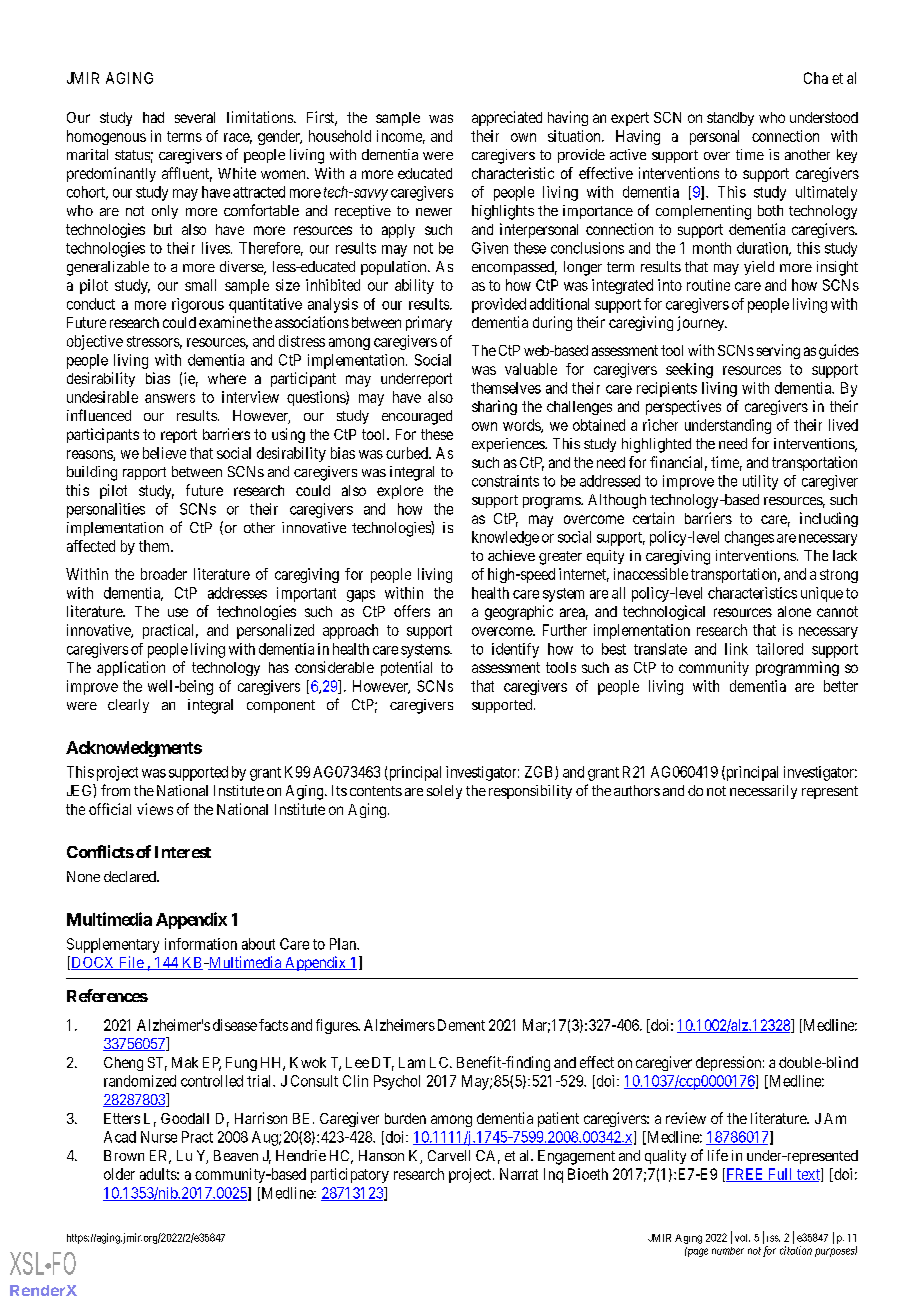 The image size is (924, 1308). What do you see at coordinates (730, 119) in the image?
I see `standby` at bounding box center [730, 119].
